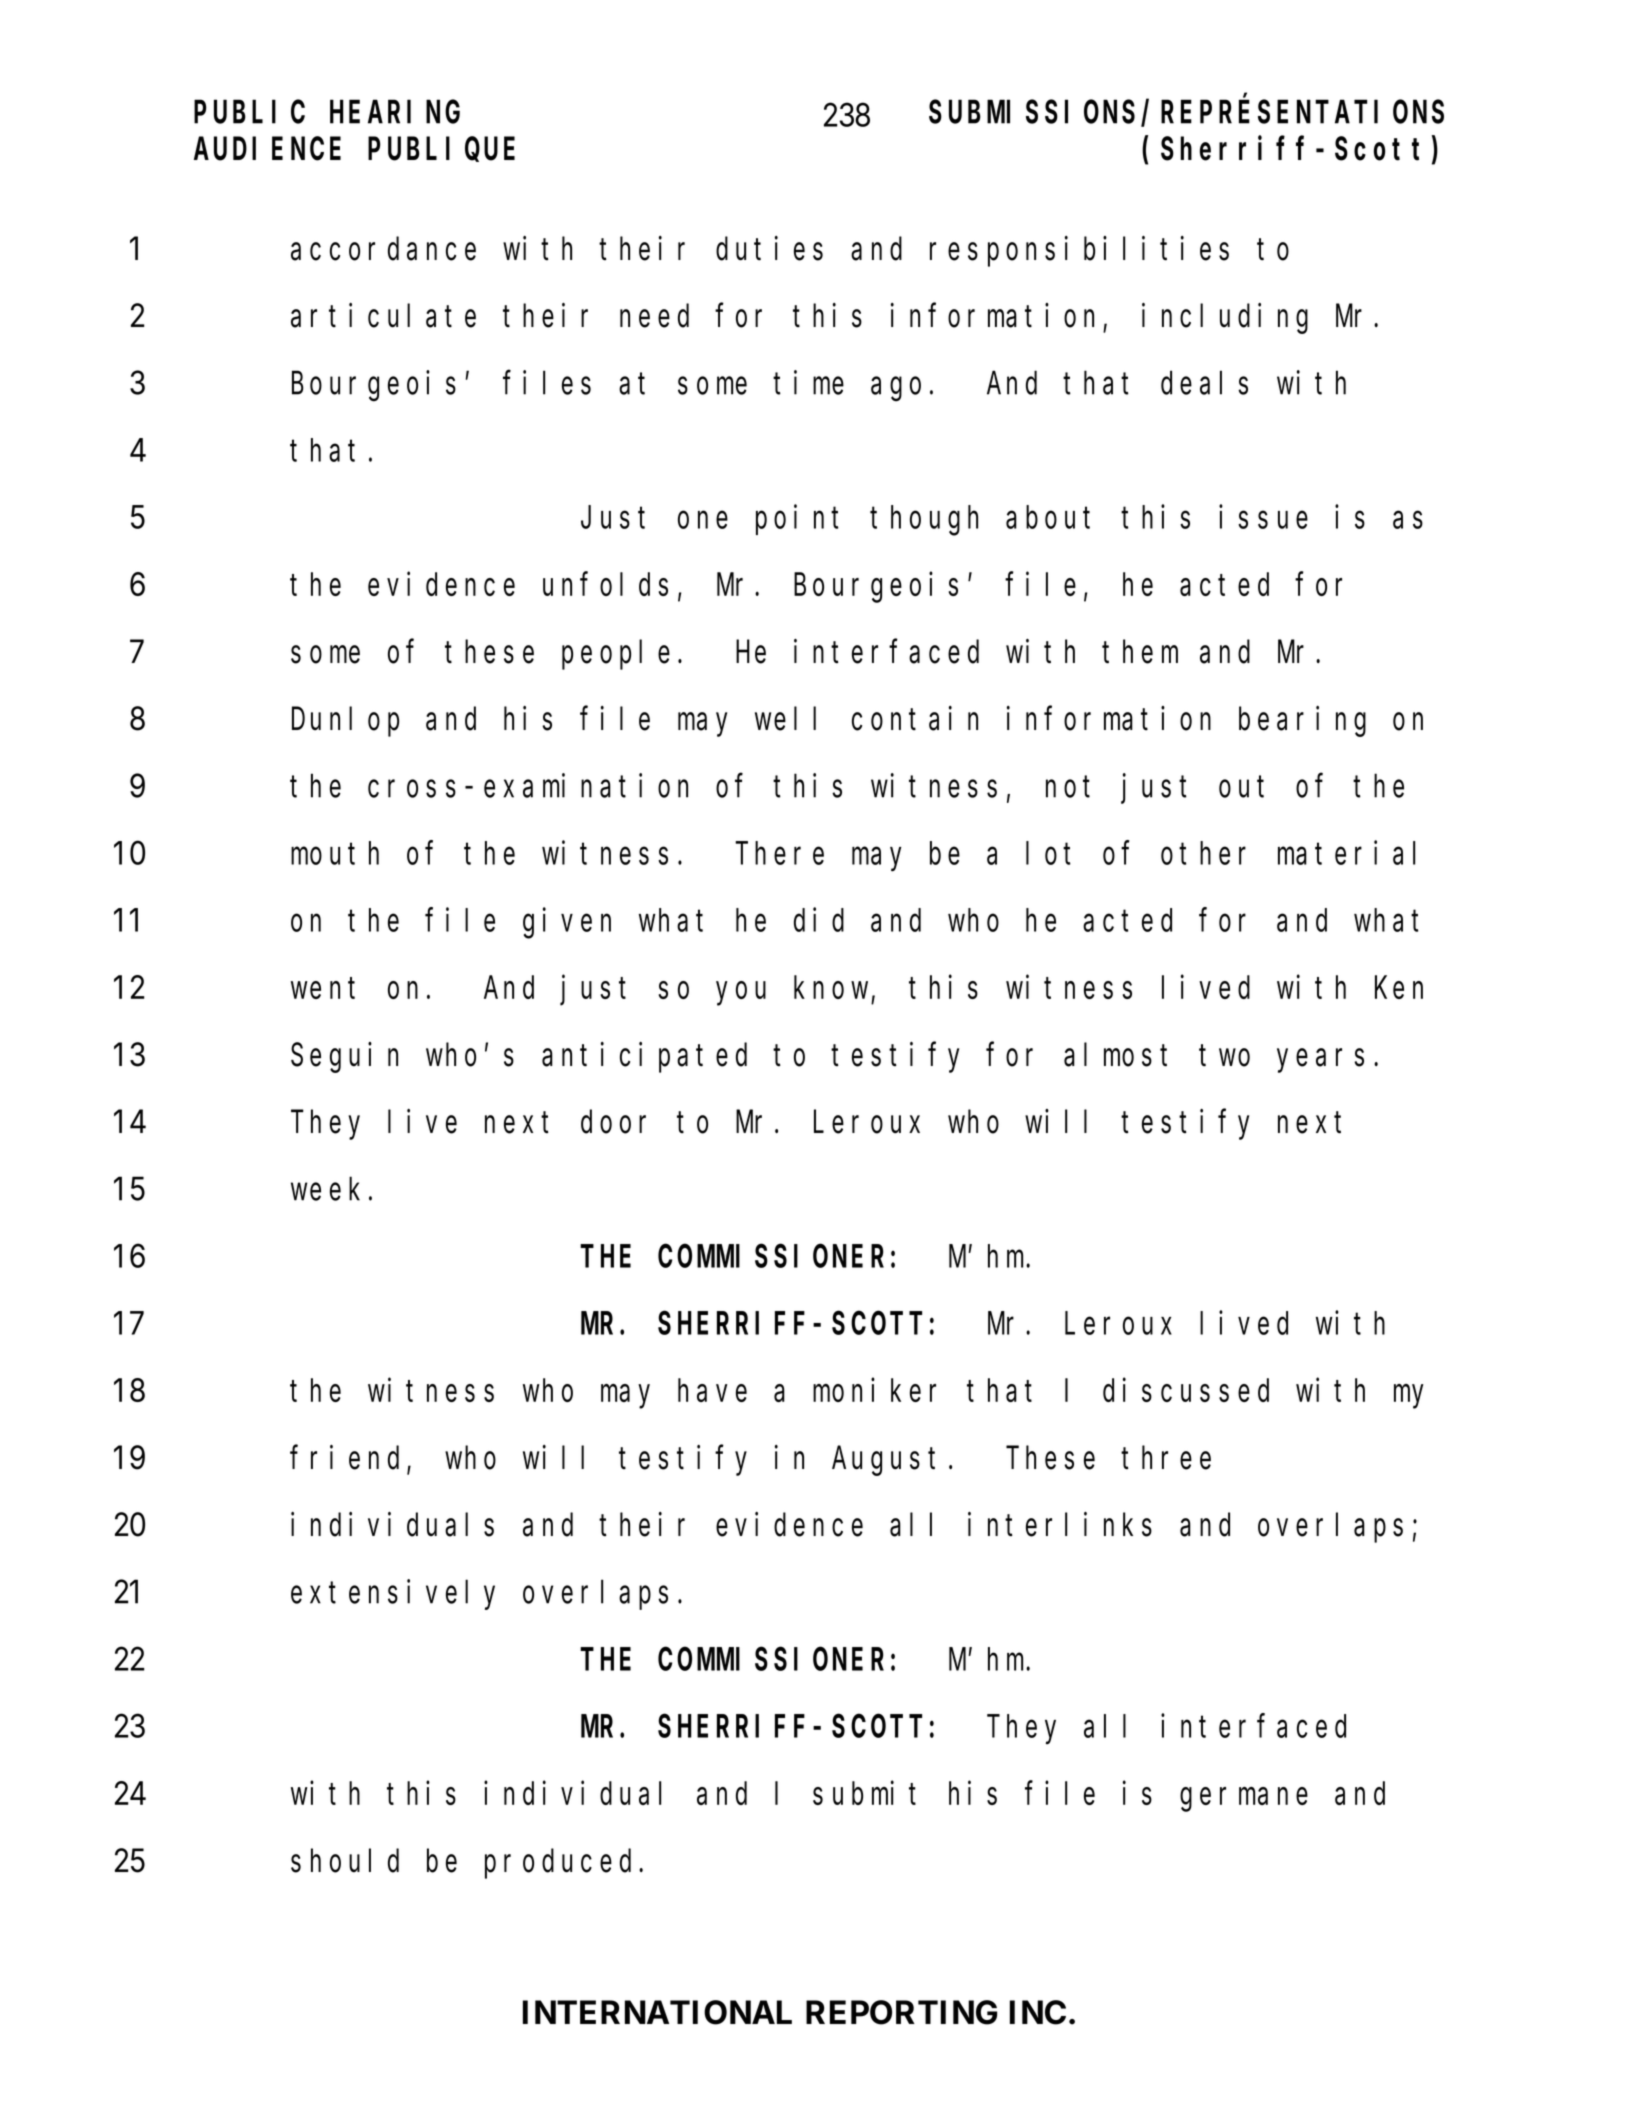 The width and height of the screenshot is (1644, 2128). Describe the element at coordinates (267, 150) in the screenshot. I see `AUDIENCE` at that location.
